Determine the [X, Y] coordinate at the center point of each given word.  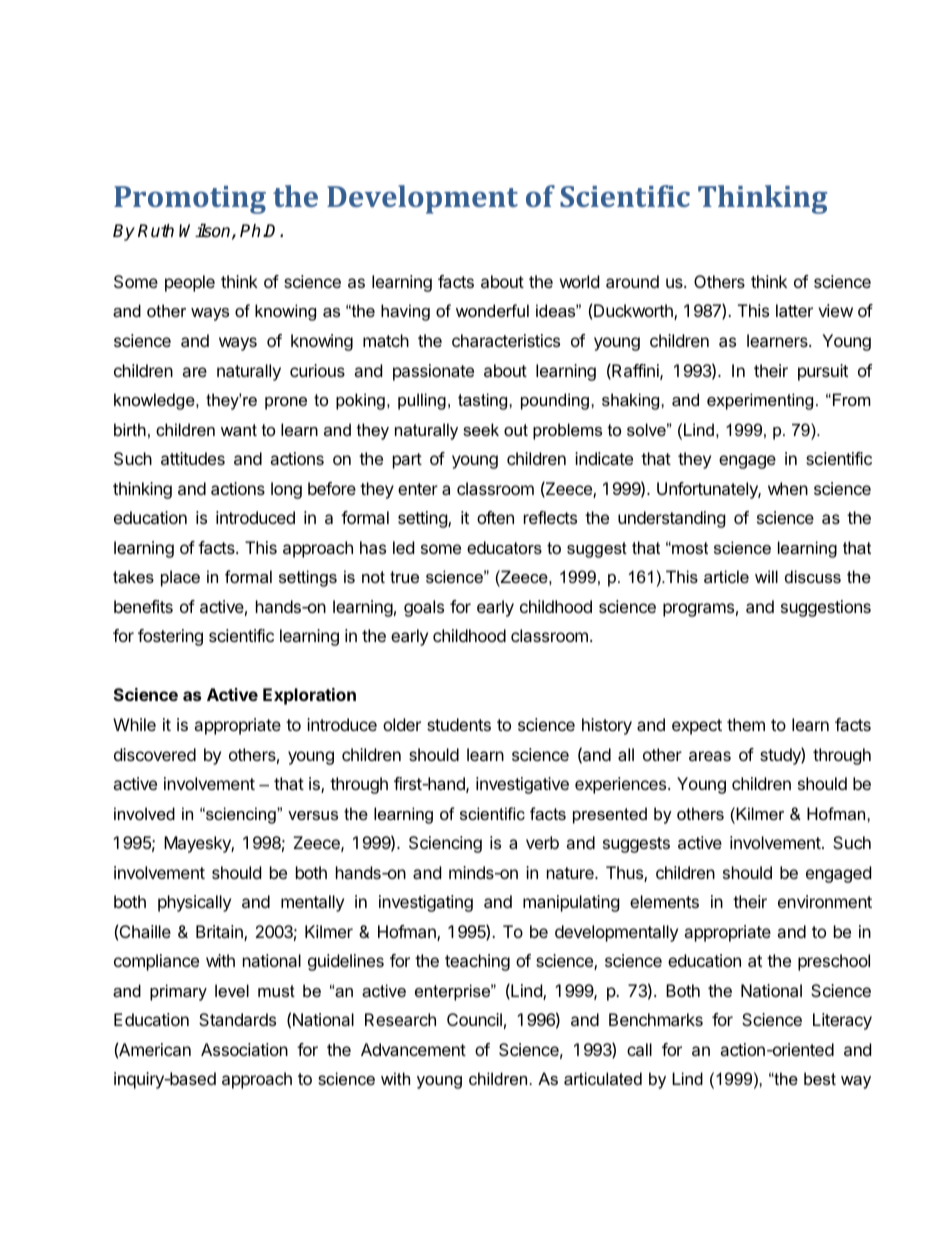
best [820, 1078]
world [579, 281]
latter [794, 310]
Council [474, 1019]
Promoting [190, 200]
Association [244, 1049]
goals [424, 608]
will [766, 576]
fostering [170, 637]
